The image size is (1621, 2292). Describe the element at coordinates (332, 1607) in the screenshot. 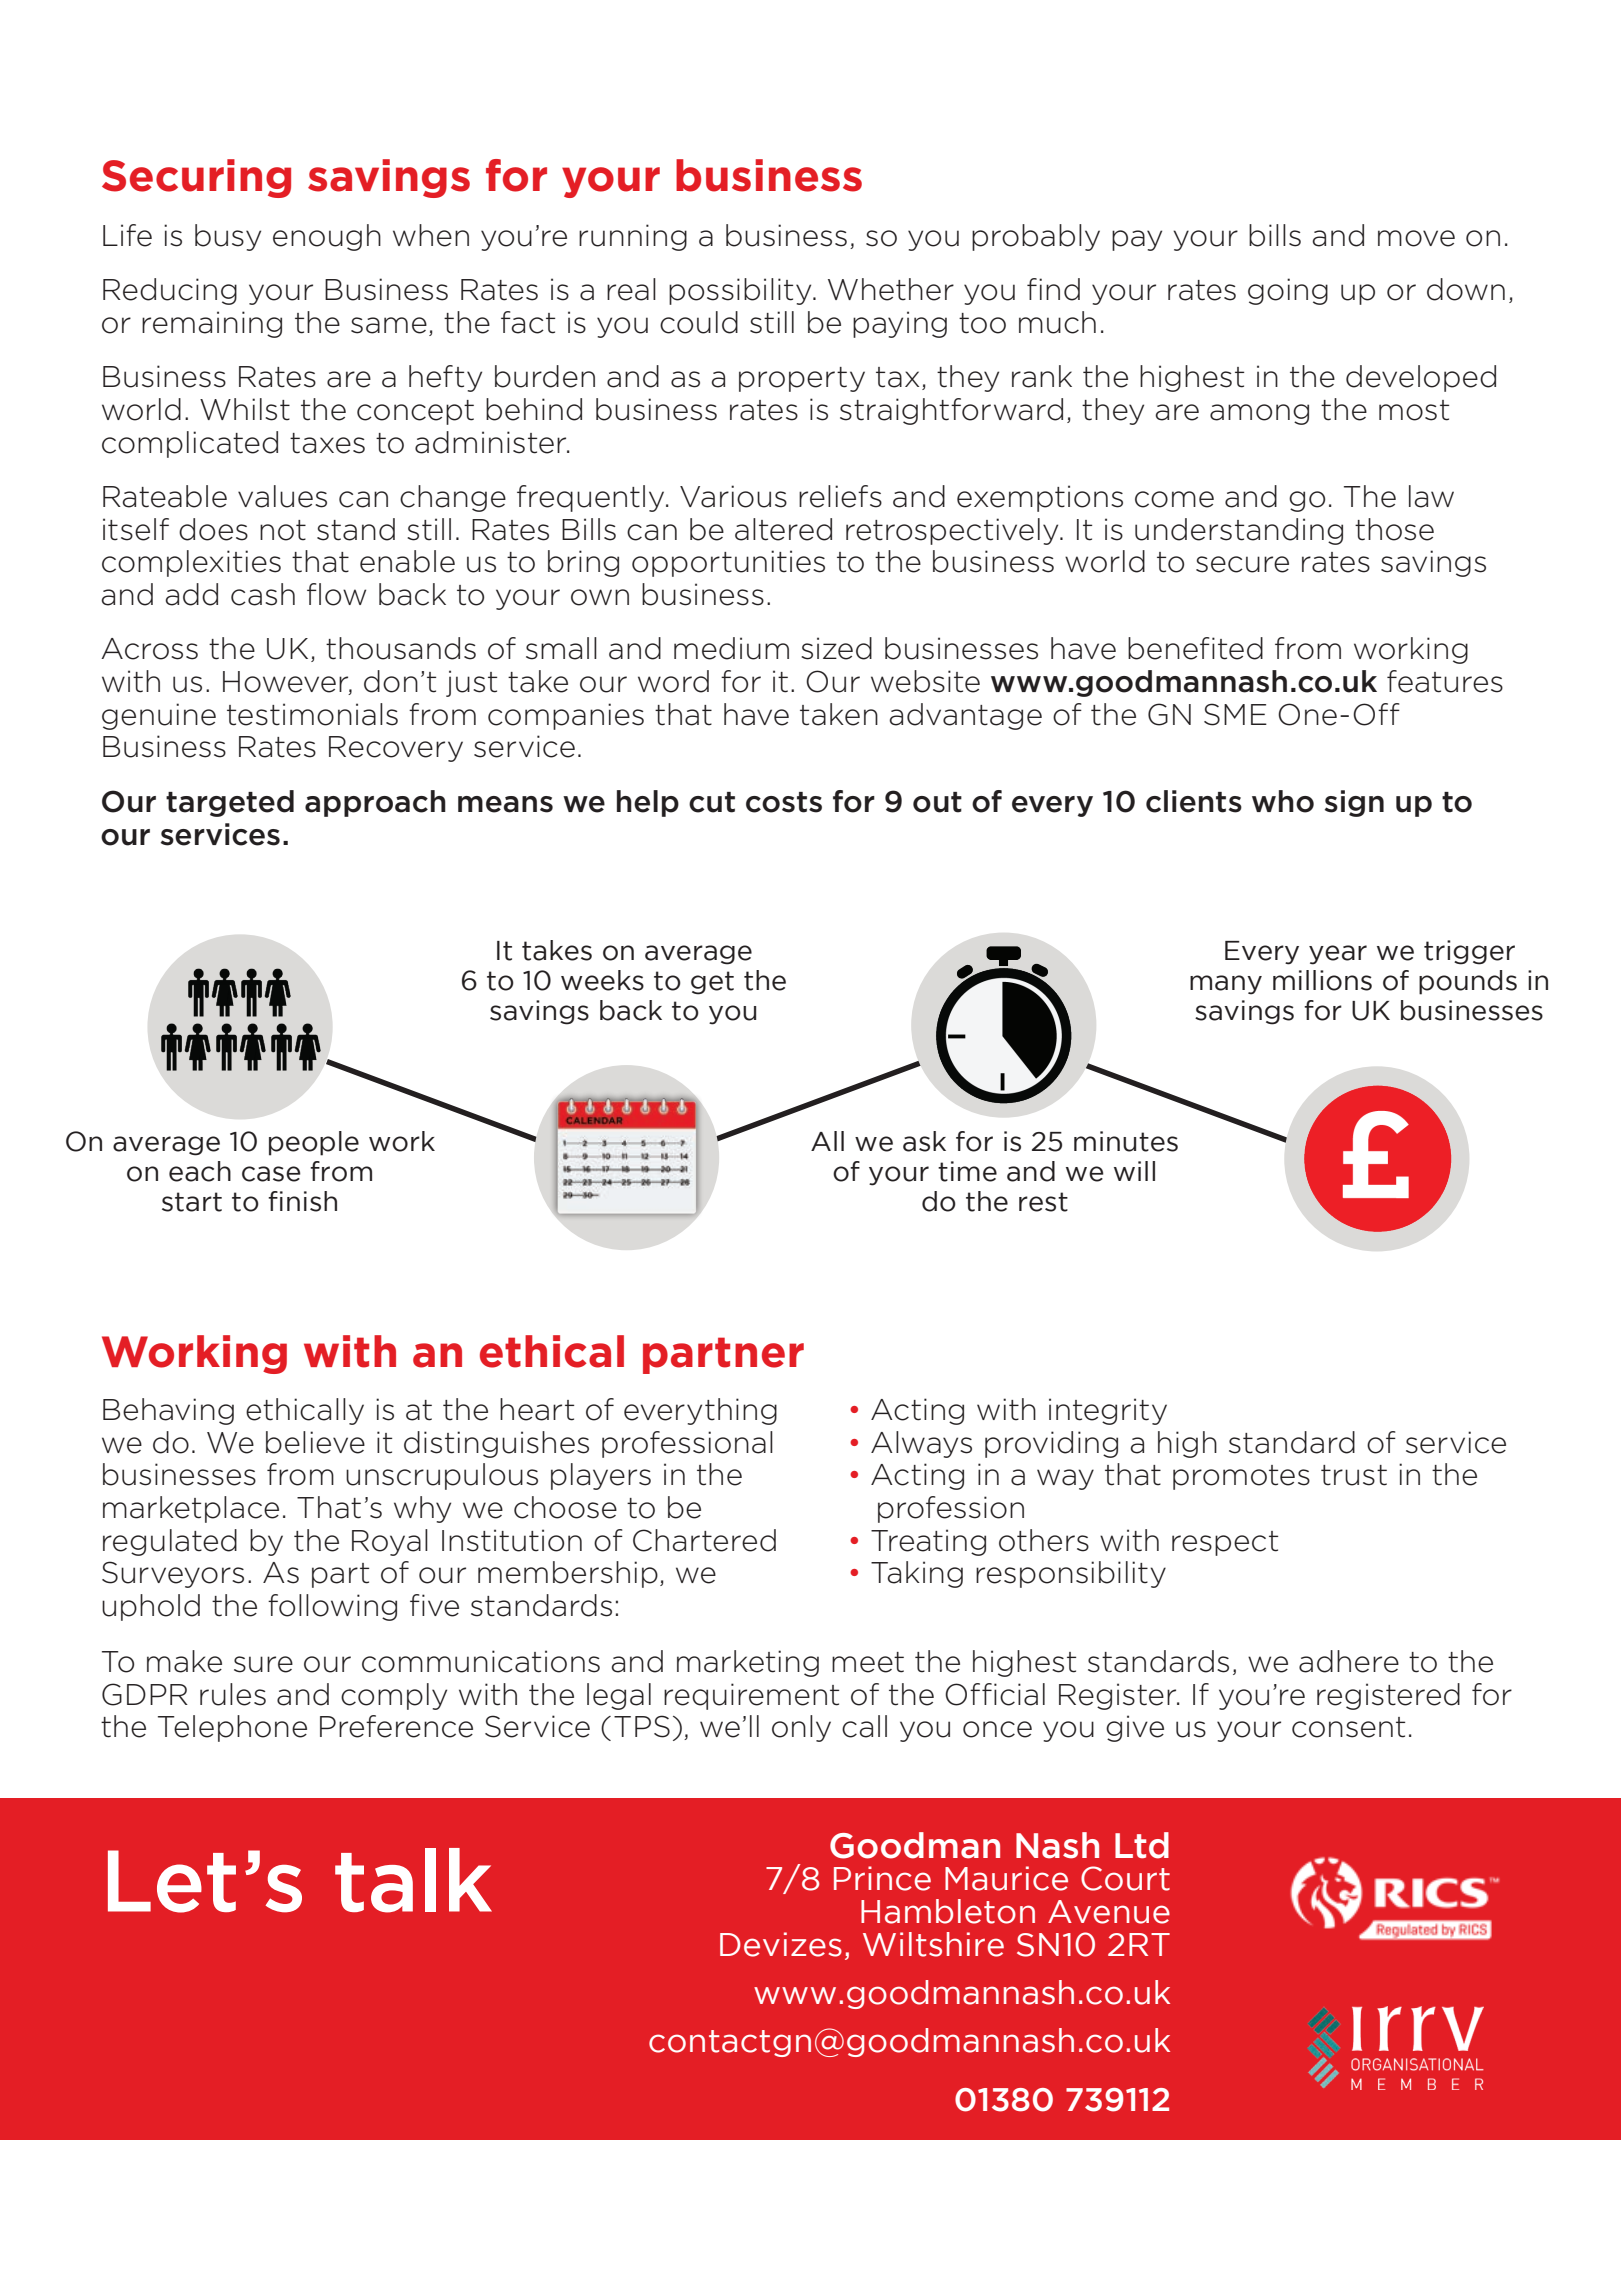

I see `following` at that location.
